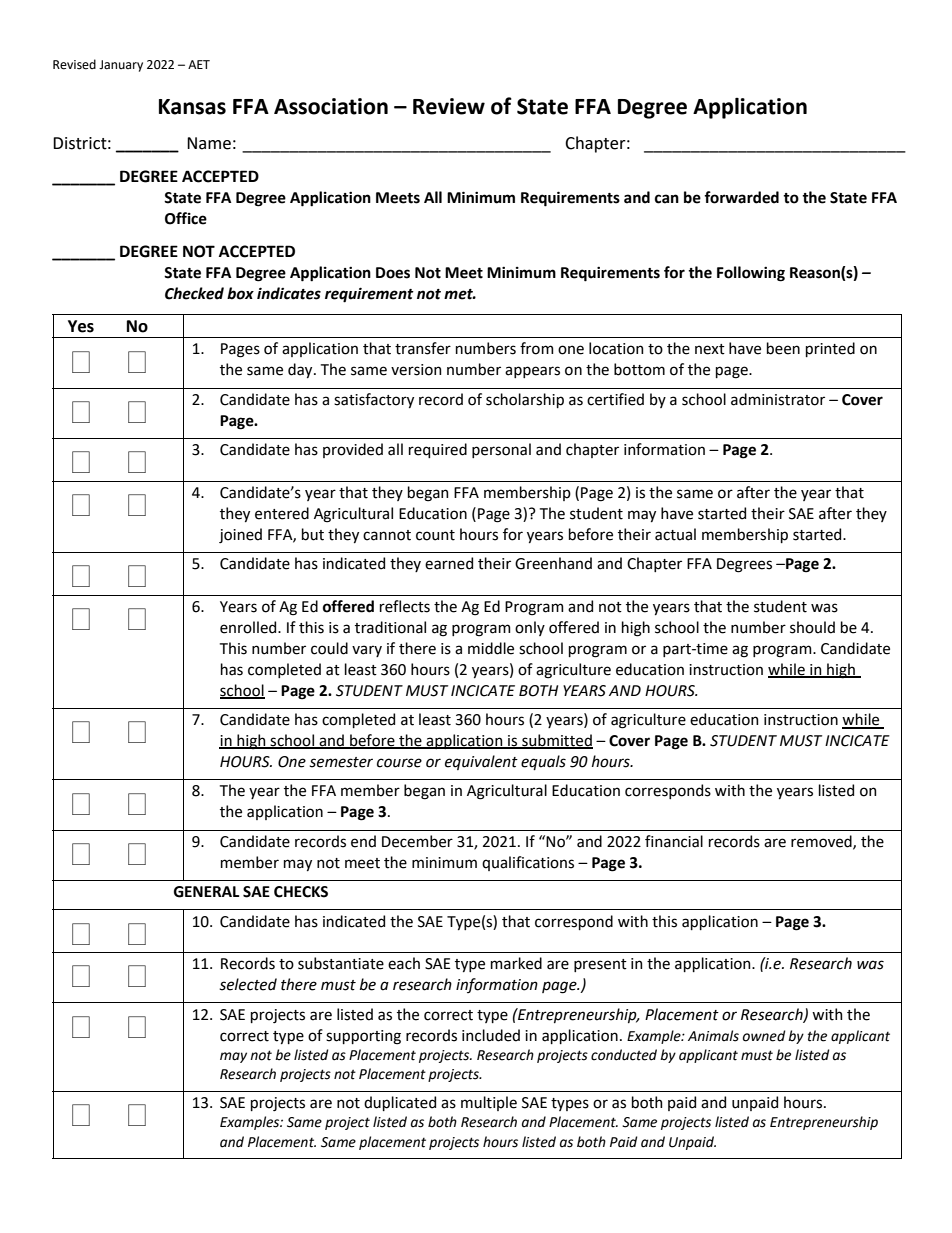 The image size is (952, 1233). Describe the element at coordinates (741, 197) in the page. I see `forwarded` at that location.
